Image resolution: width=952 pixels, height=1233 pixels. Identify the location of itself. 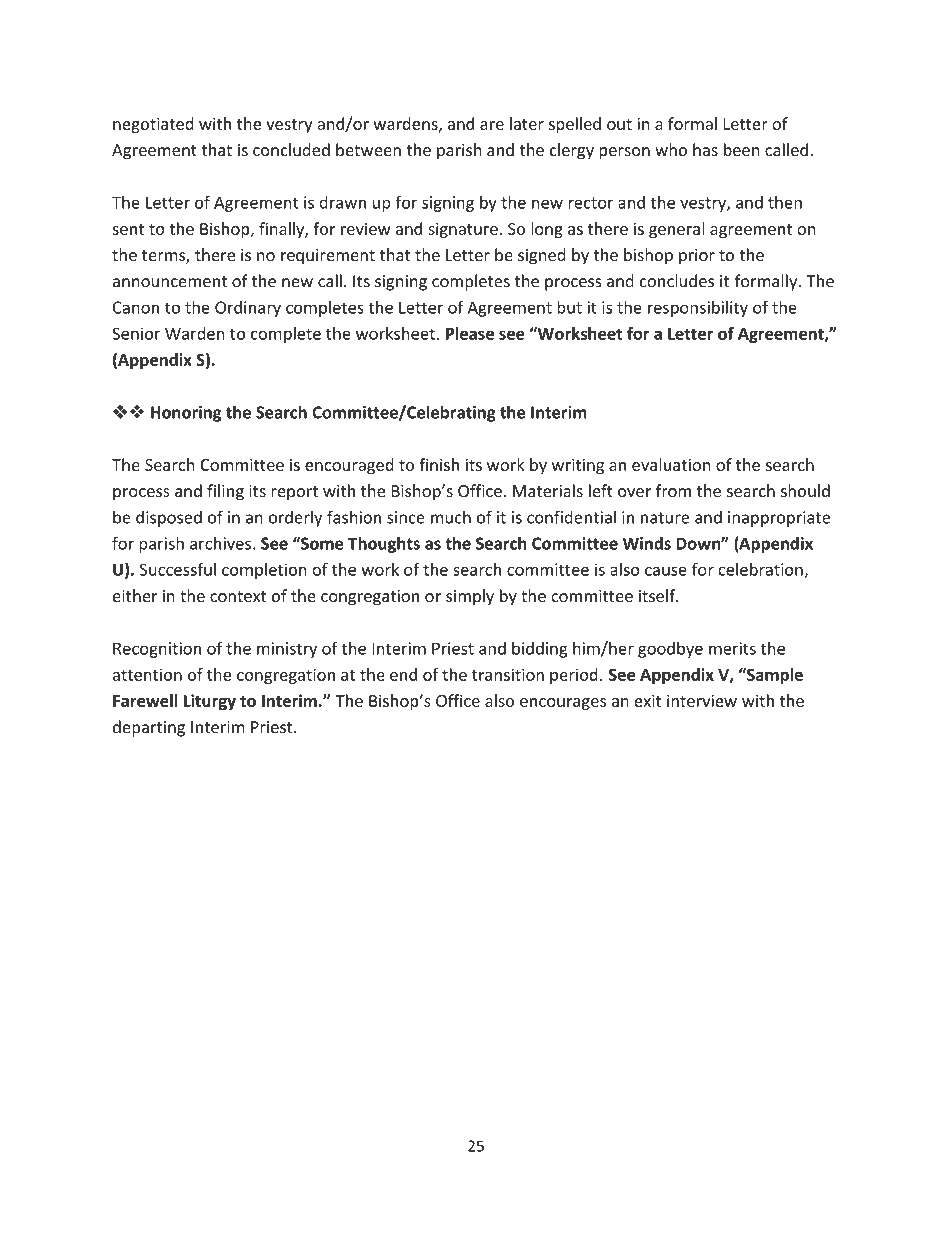
(658, 595).
